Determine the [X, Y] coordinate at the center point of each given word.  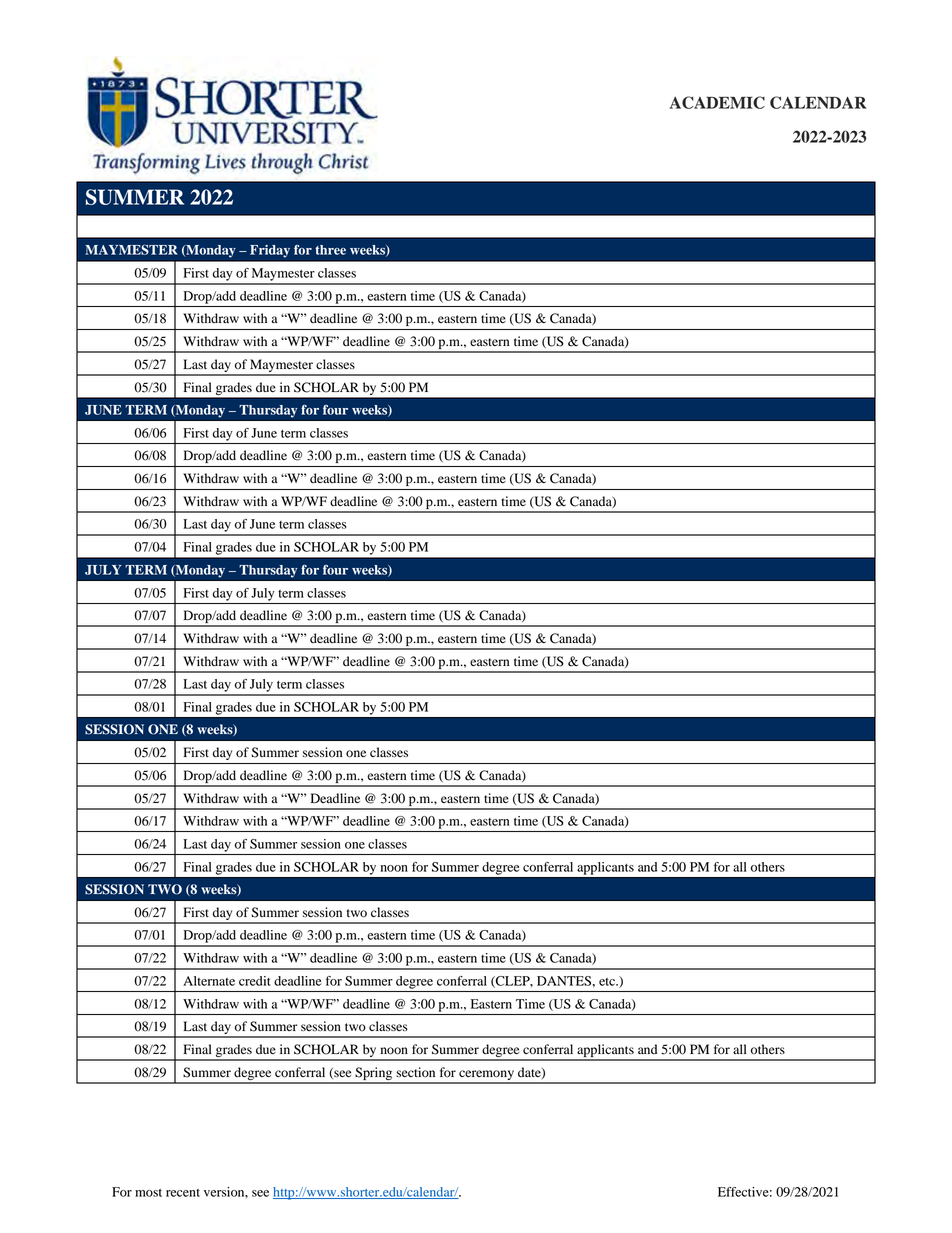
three [330, 250]
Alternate [209, 981]
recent [183, 1193]
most [148, 1193]
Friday [270, 251]
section [415, 1072]
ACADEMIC [717, 102]
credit [254, 981]
